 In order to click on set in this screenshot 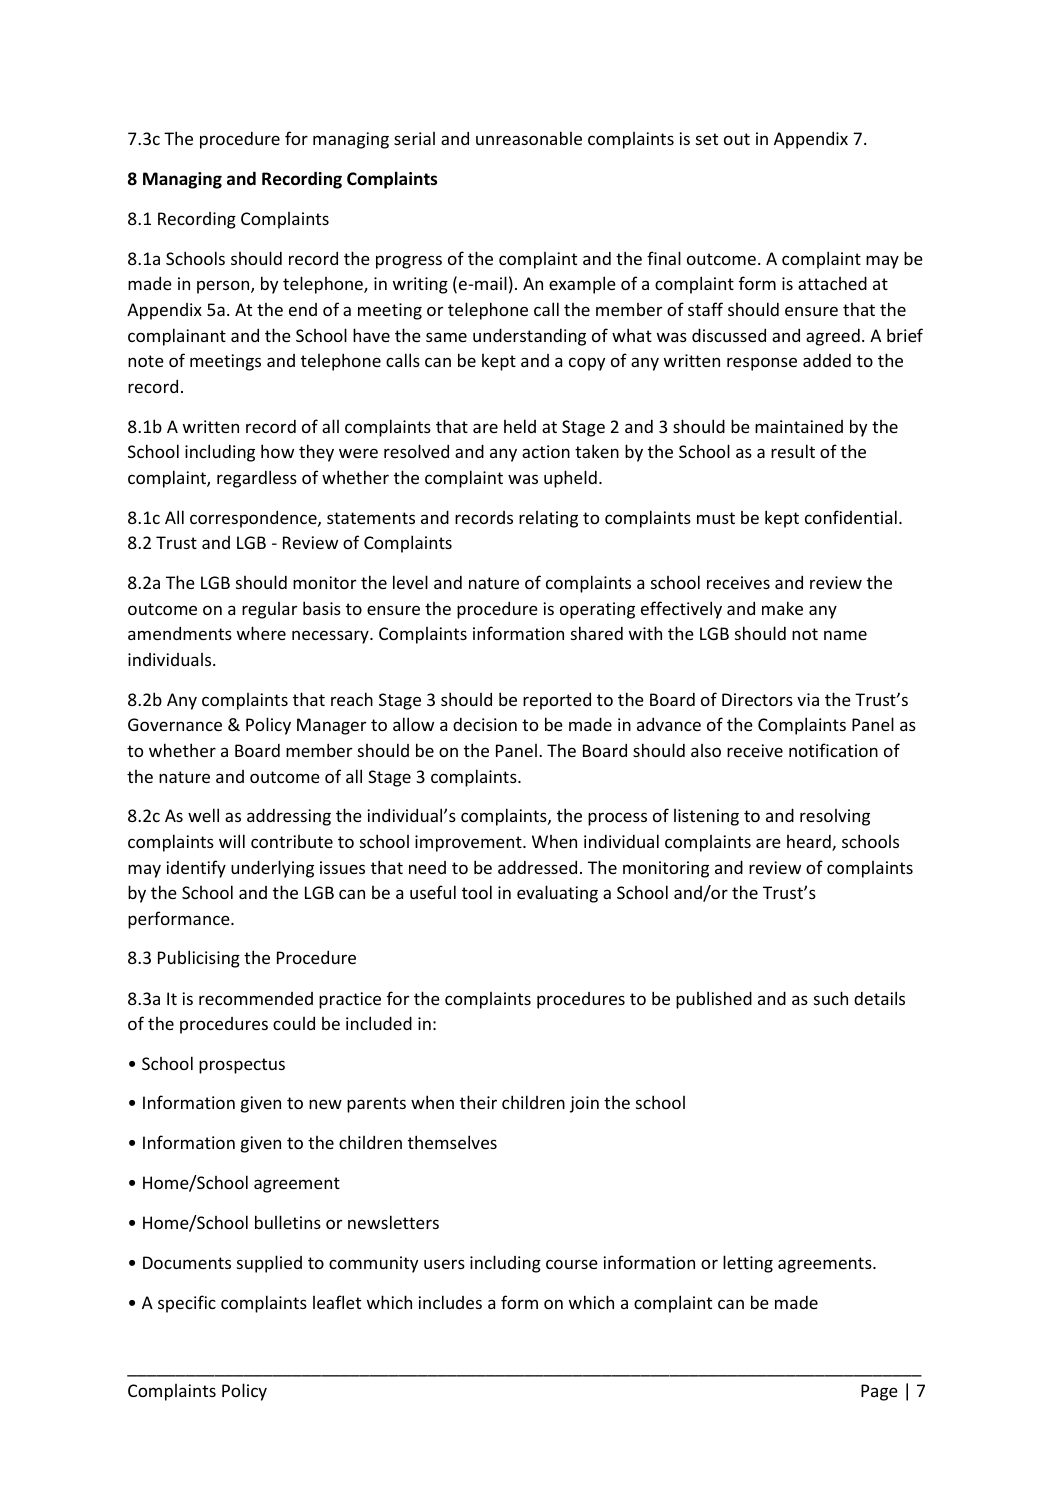, I will do `click(707, 139)`.
